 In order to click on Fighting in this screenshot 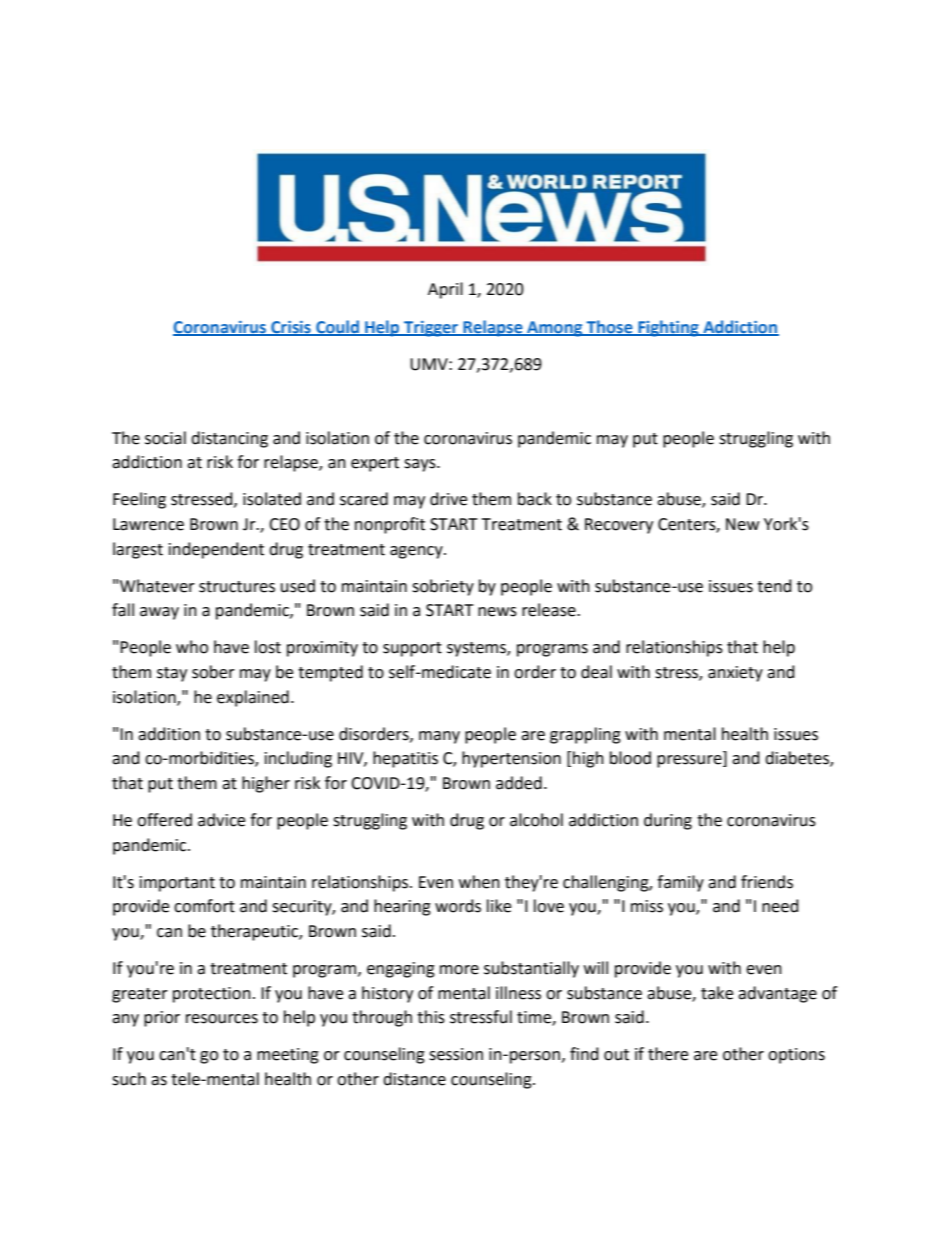, I will do `click(668, 328)`.
